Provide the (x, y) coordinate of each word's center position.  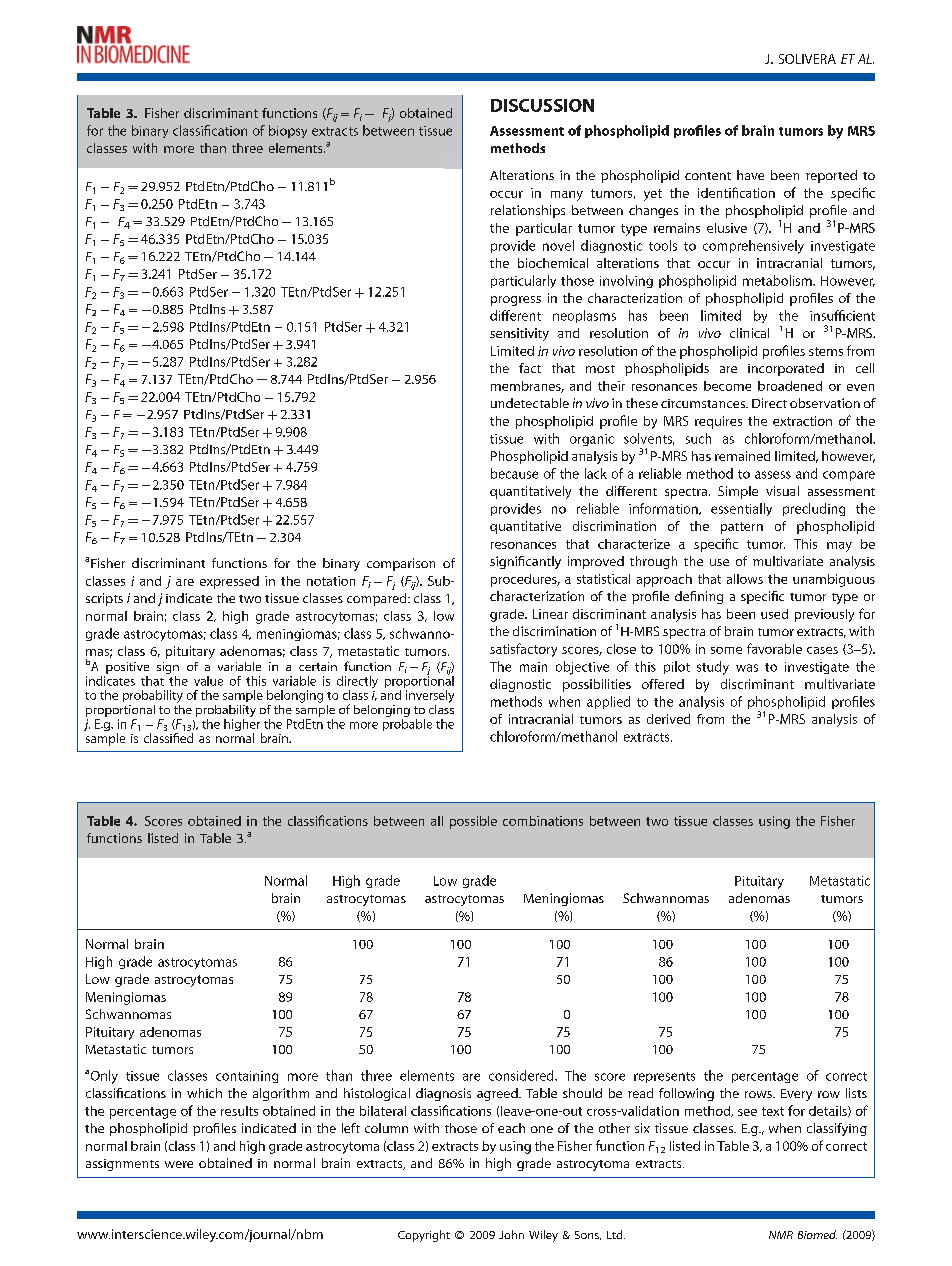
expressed (229, 582)
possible (473, 822)
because (514, 473)
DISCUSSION (542, 105)
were (179, 1164)
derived (668, 719)
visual (782, 491)
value (208, 681)
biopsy (288, 131)
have (750, 175)
